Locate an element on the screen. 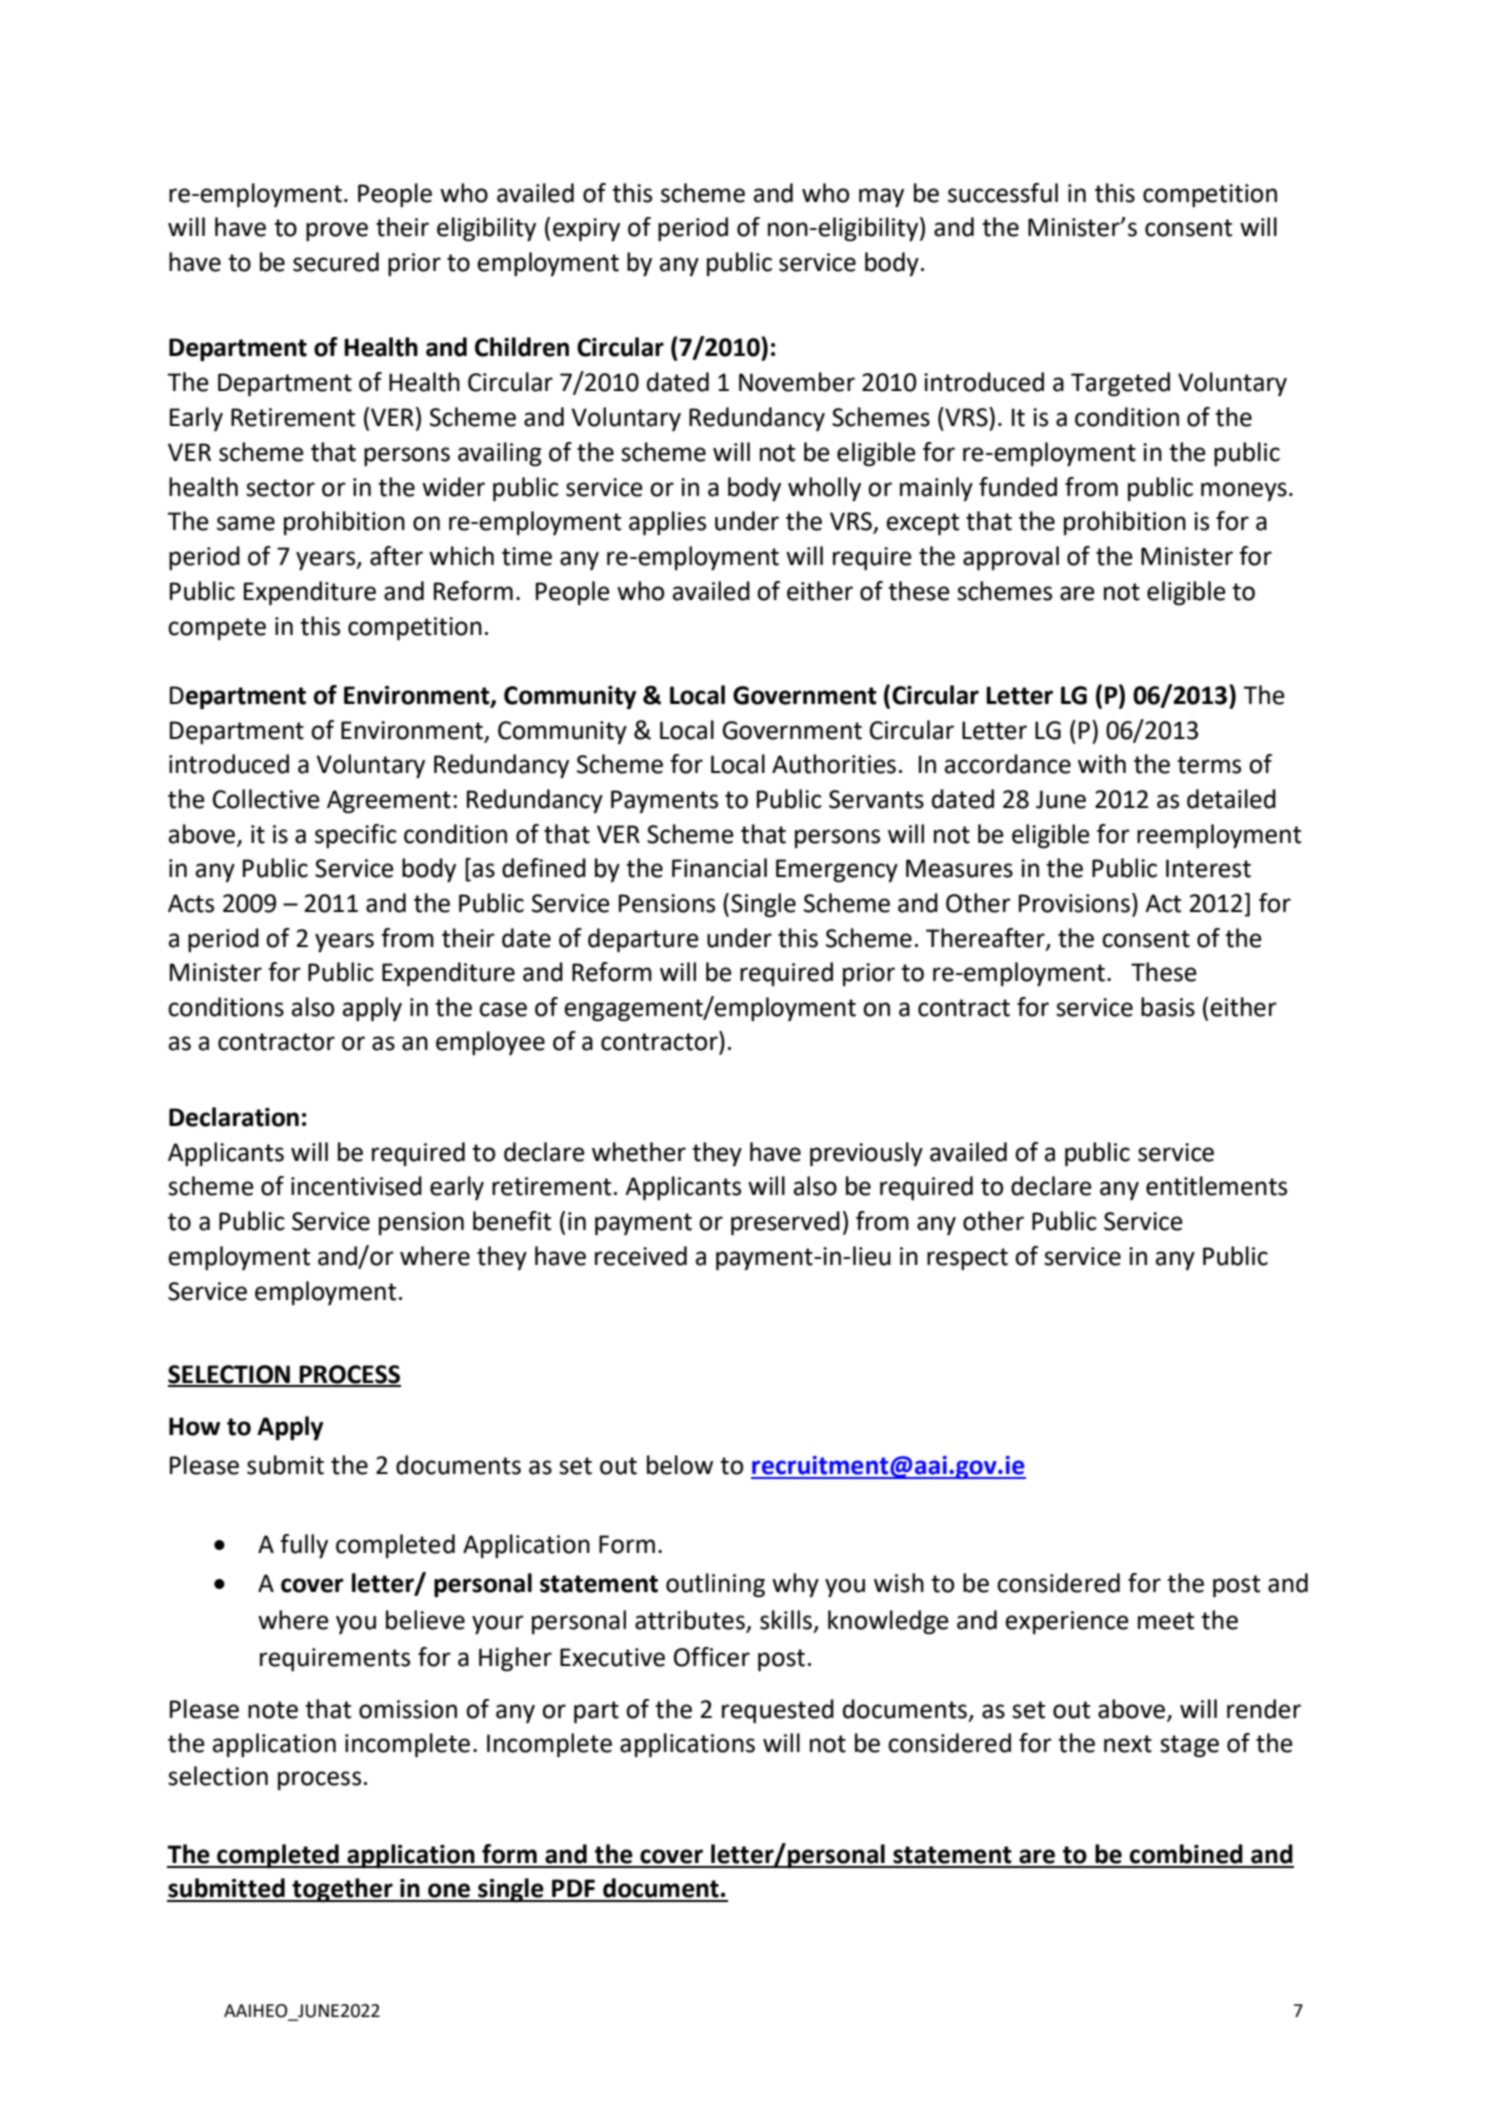 This screenshot has height=2111, width=1494. prove is located at coordinates (337, 231).
